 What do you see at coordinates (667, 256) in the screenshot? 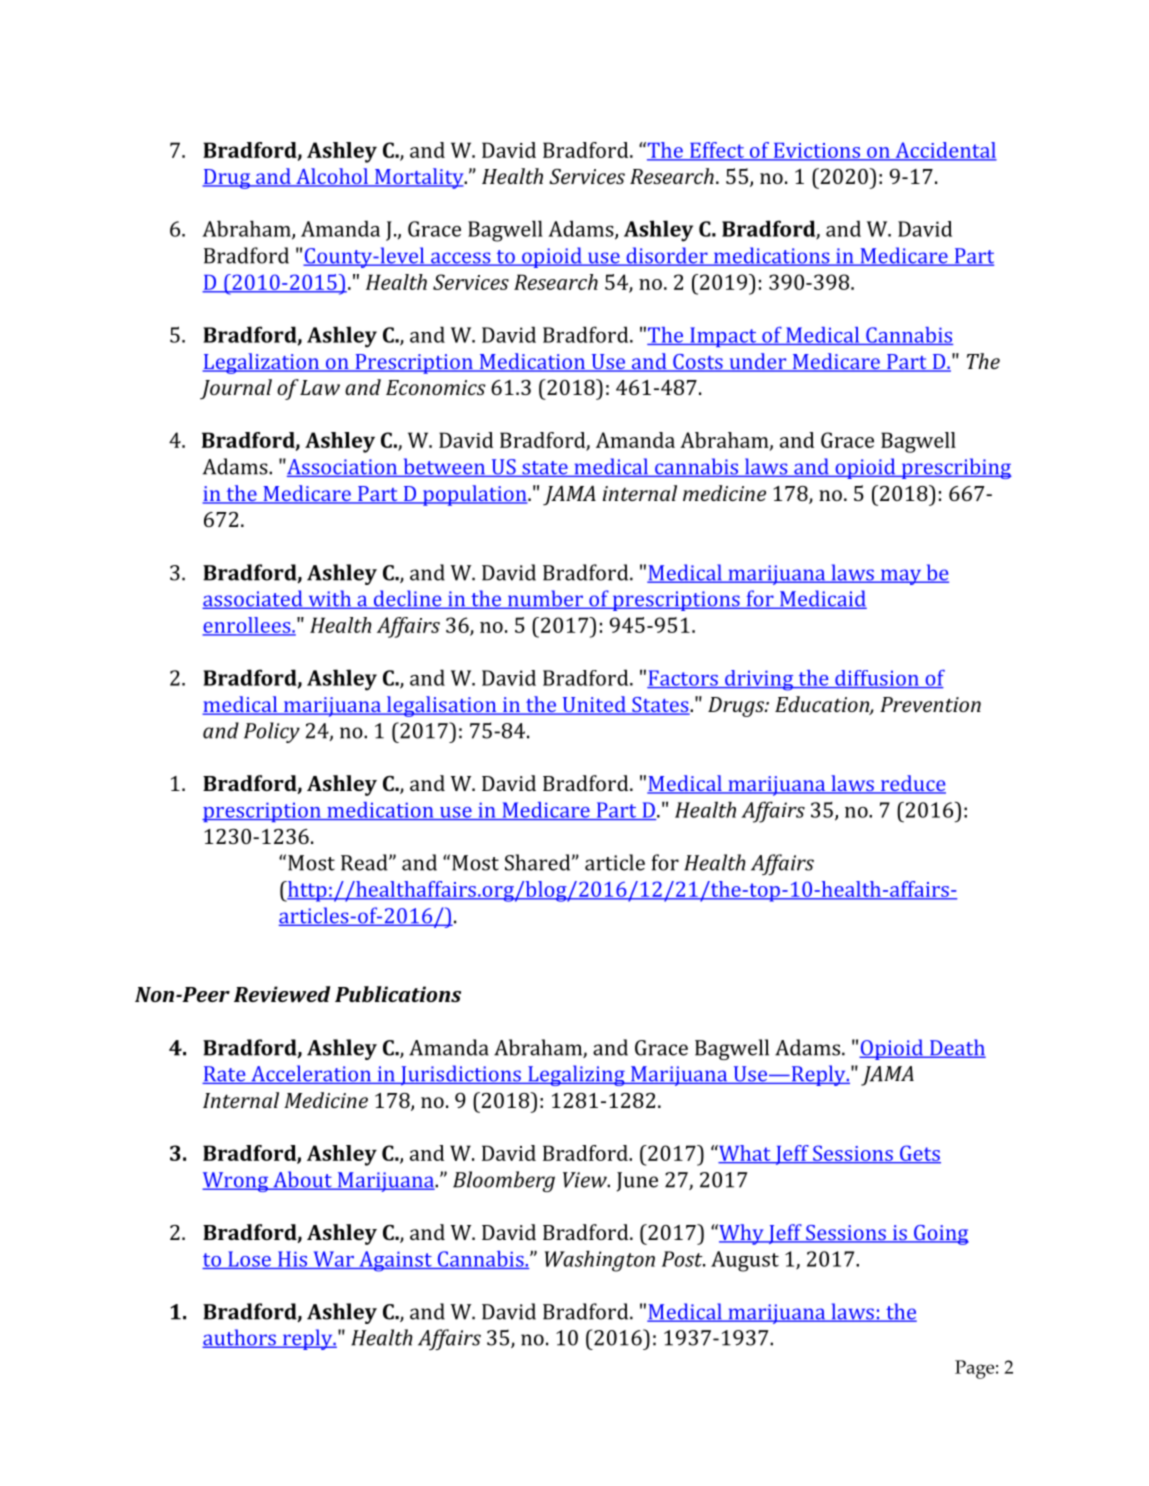
I see `disorder` at bounding box center [667, 256].
